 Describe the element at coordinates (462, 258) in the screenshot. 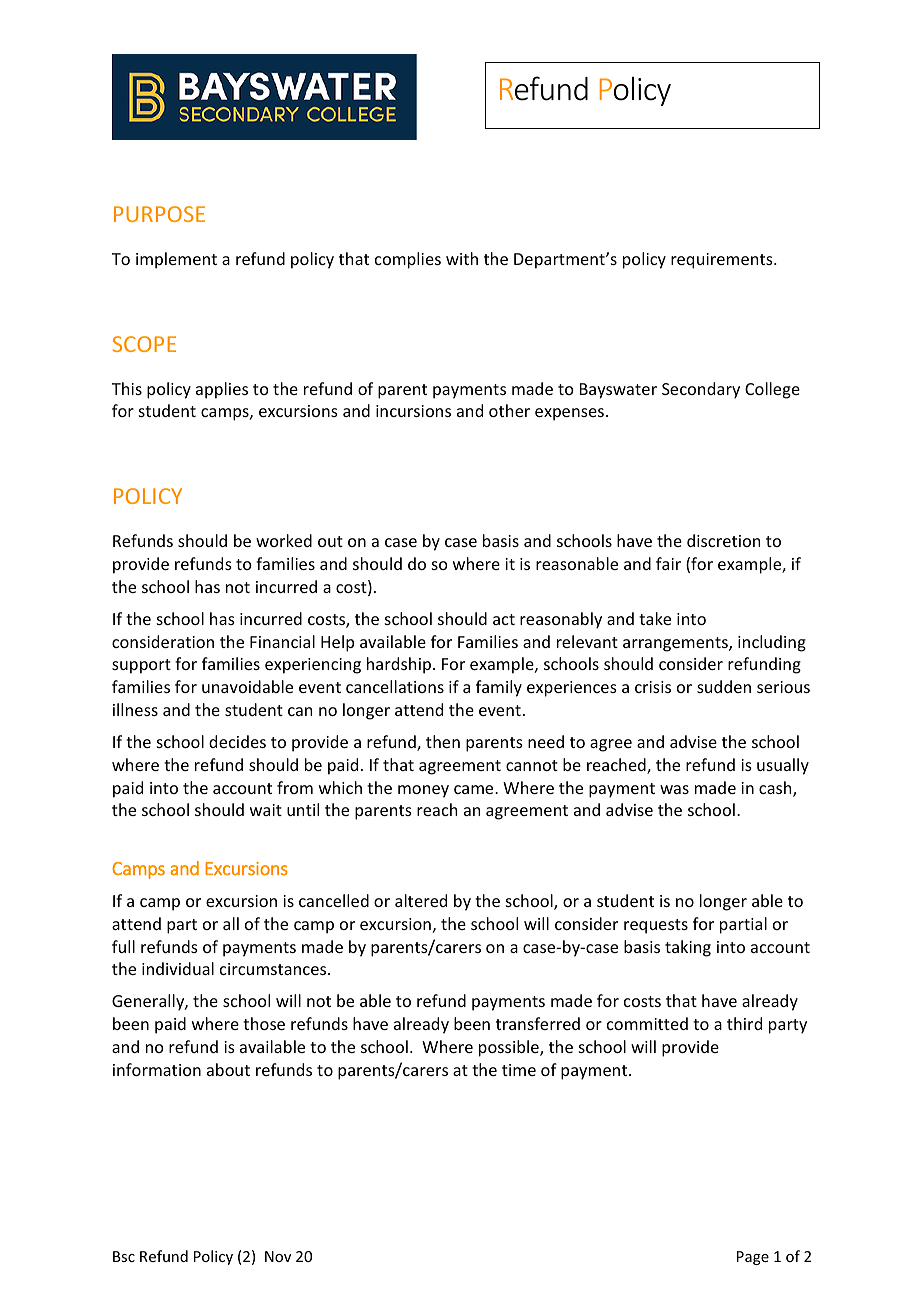

I see `with` at that location.
